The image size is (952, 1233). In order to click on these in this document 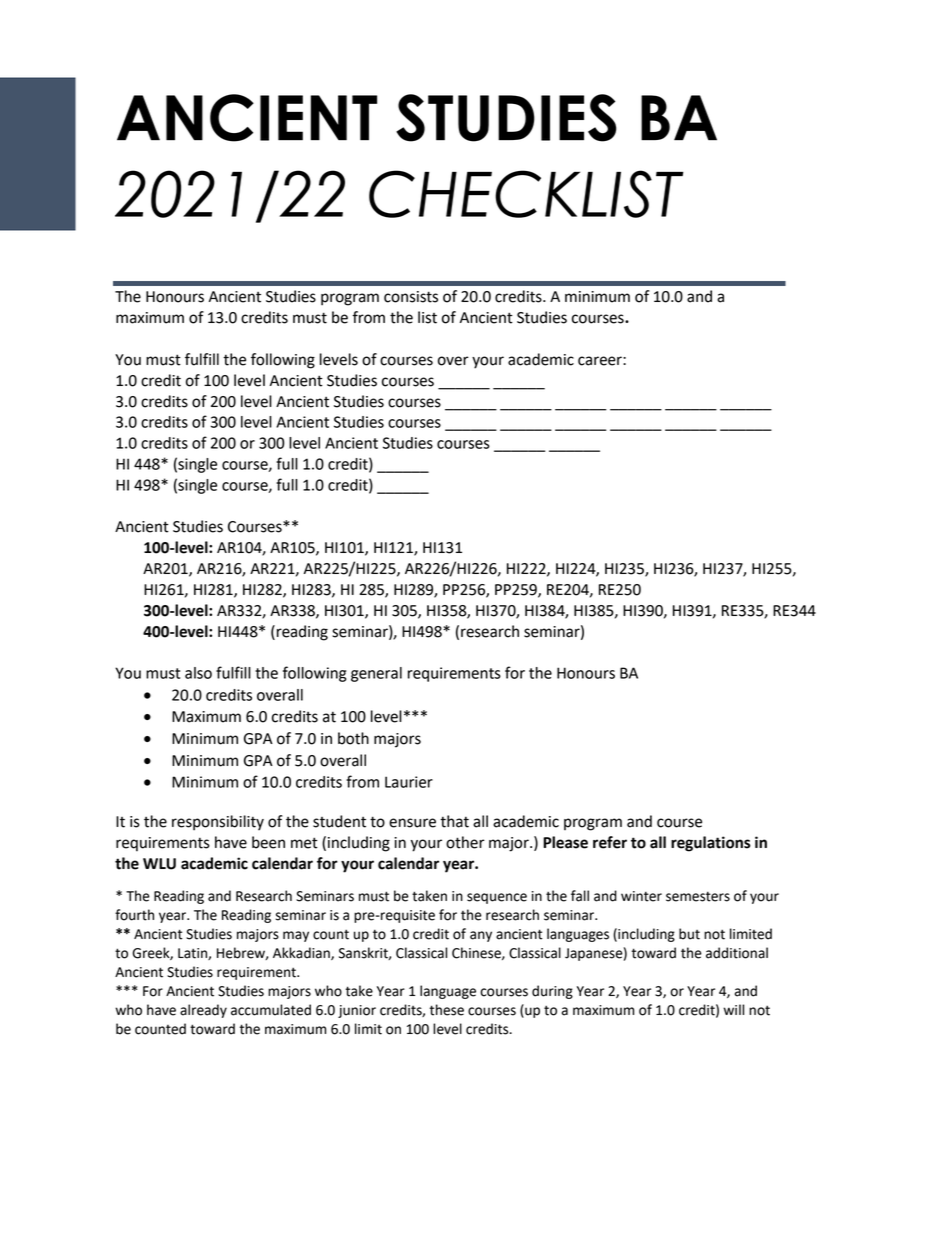, I will do `click(446, 1010)`.
